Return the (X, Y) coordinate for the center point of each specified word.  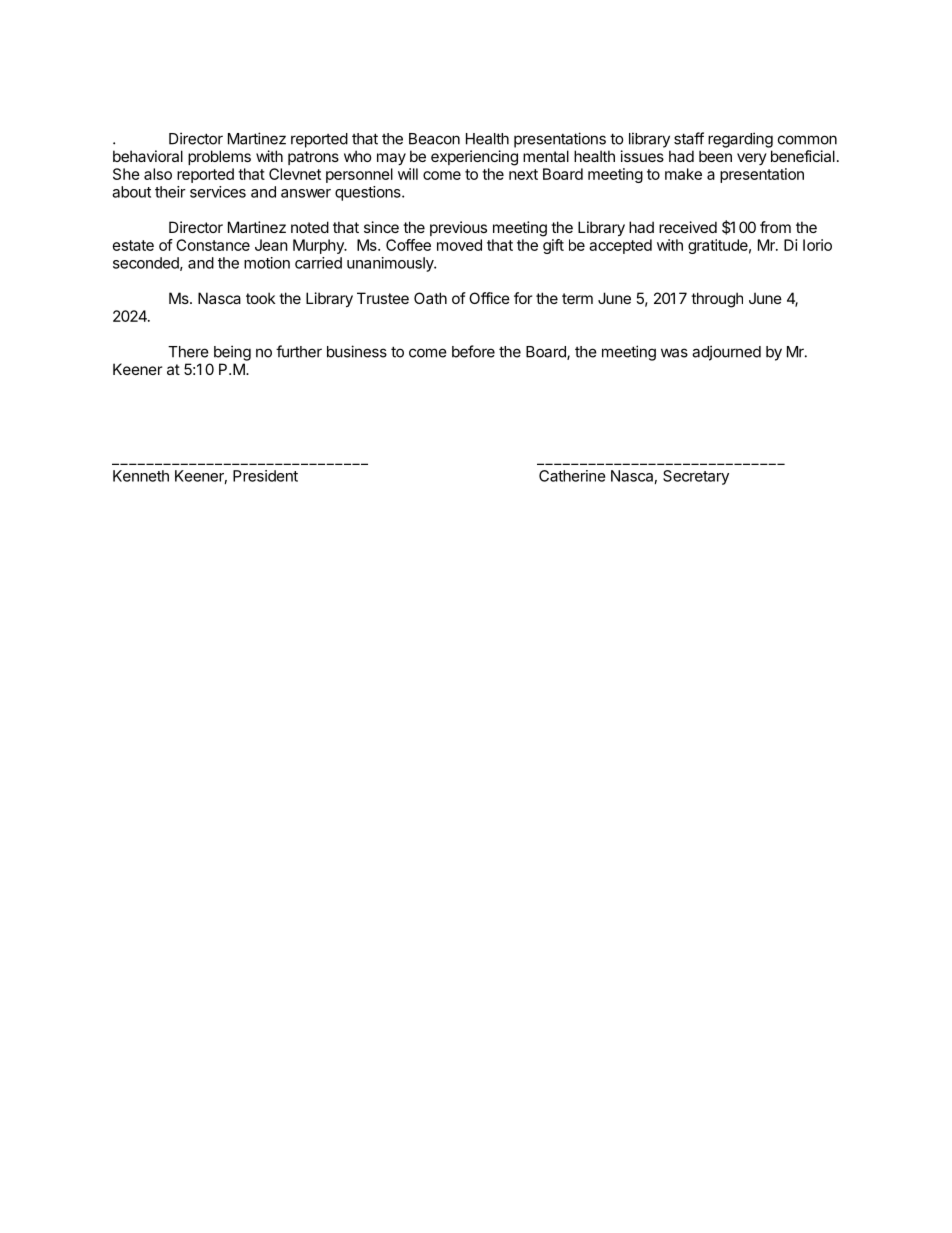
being (232, 353)
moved (459, 245)
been (715, 156)
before (473, 351)
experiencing (474, 158)
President (265, 476)
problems (219, 157)
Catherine (572, 476)
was (674, 353)
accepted (620, 246)
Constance (213, 245)
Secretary (696, 477)
